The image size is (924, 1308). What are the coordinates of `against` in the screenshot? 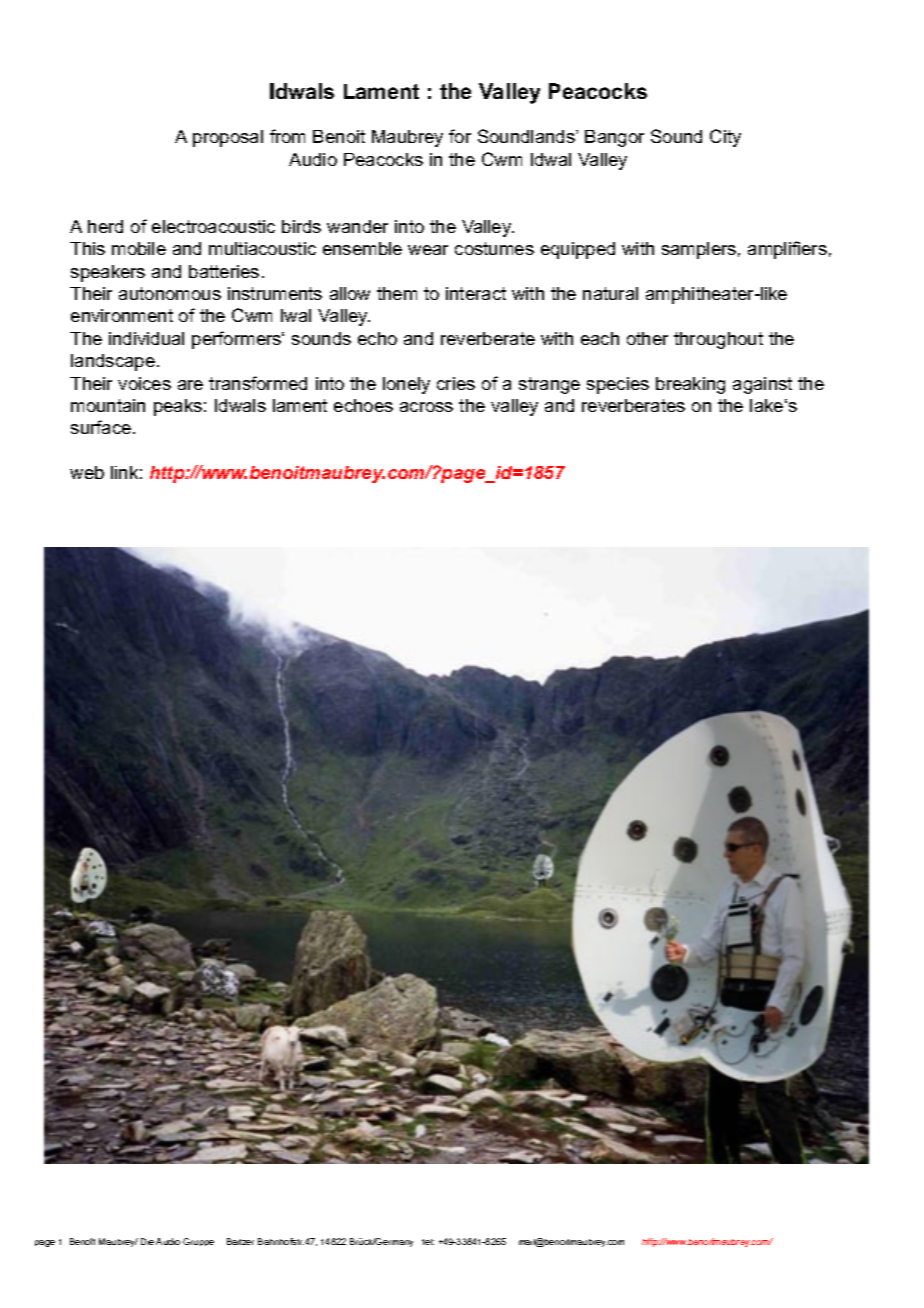 It's located at (762, 385).
